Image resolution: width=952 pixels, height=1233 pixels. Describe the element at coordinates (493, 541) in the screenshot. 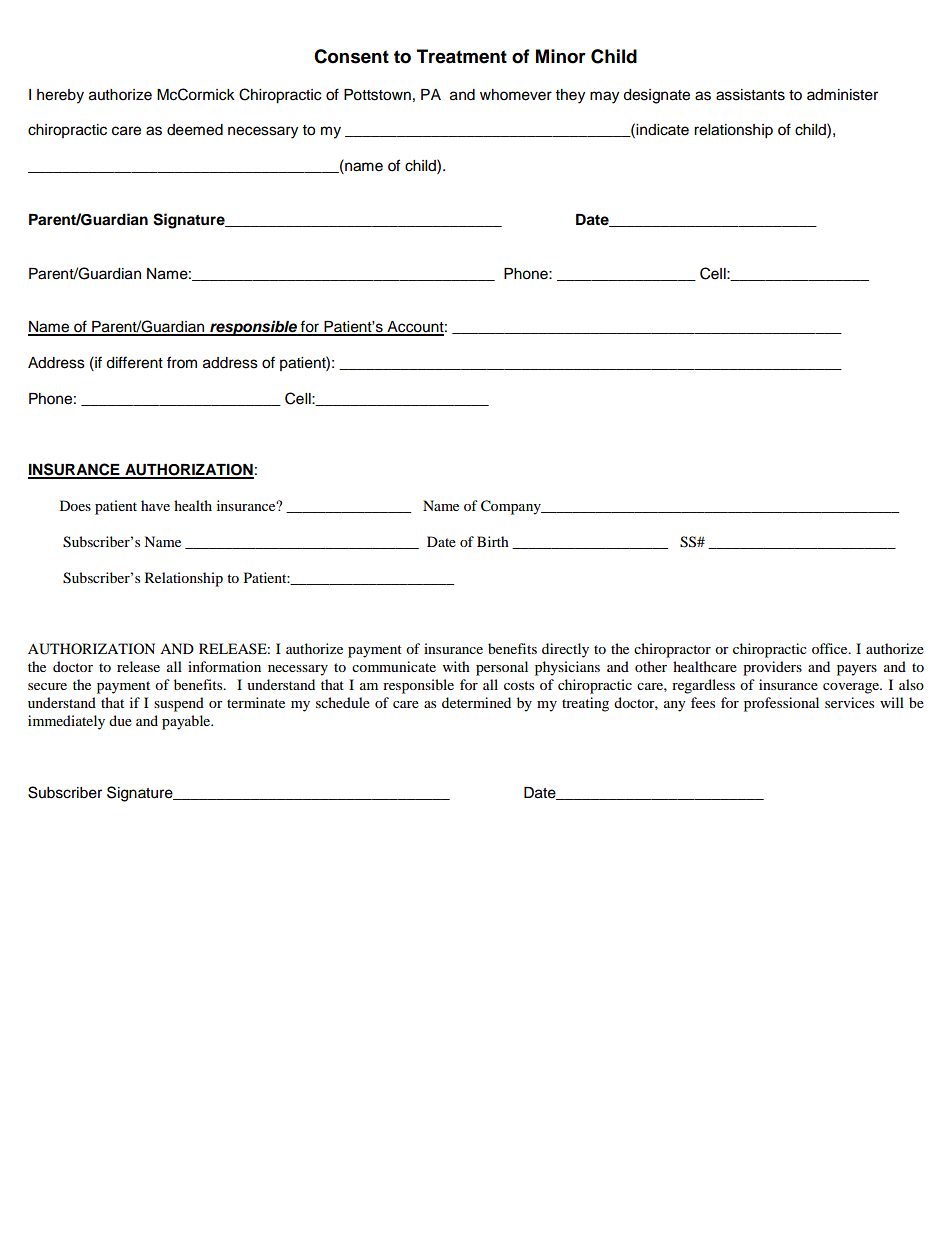

I see `Birth` at that location.
